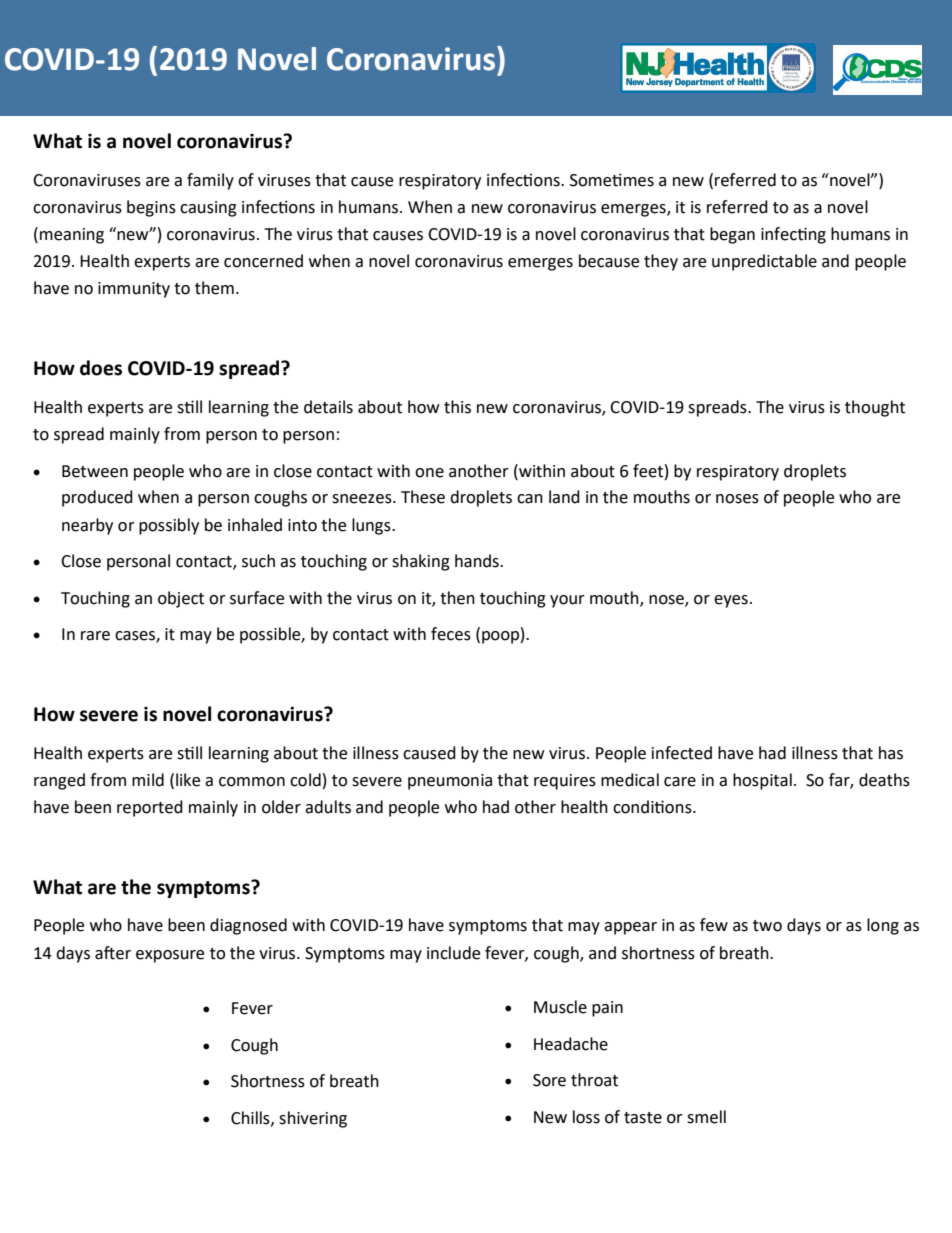 The height and width of the screenshot is (1233, 952). Describe the element at coordinates (549, 1080) in the screenshot. I see `Sore` at that location.
